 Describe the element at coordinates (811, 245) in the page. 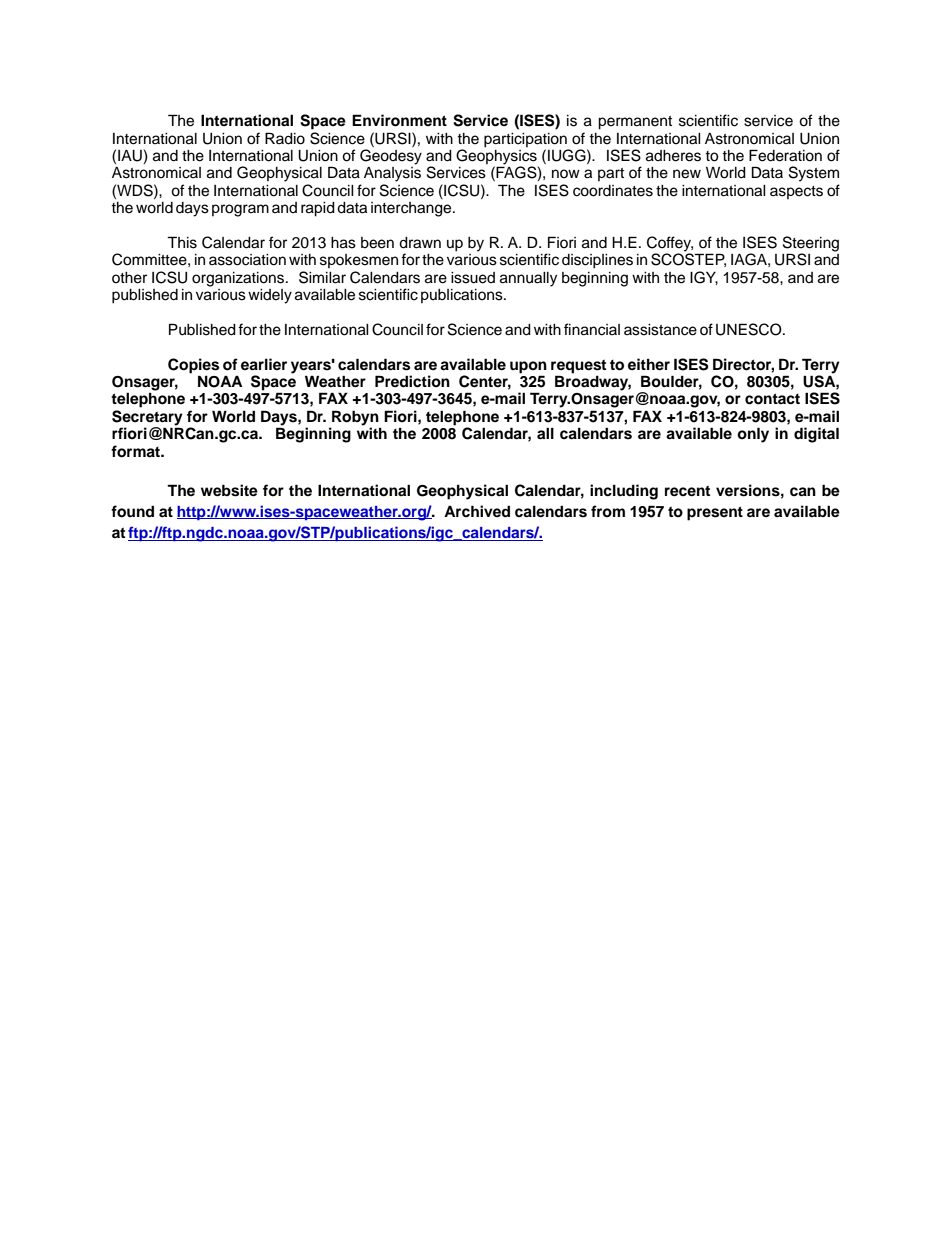

I see `Steering` at that location.
